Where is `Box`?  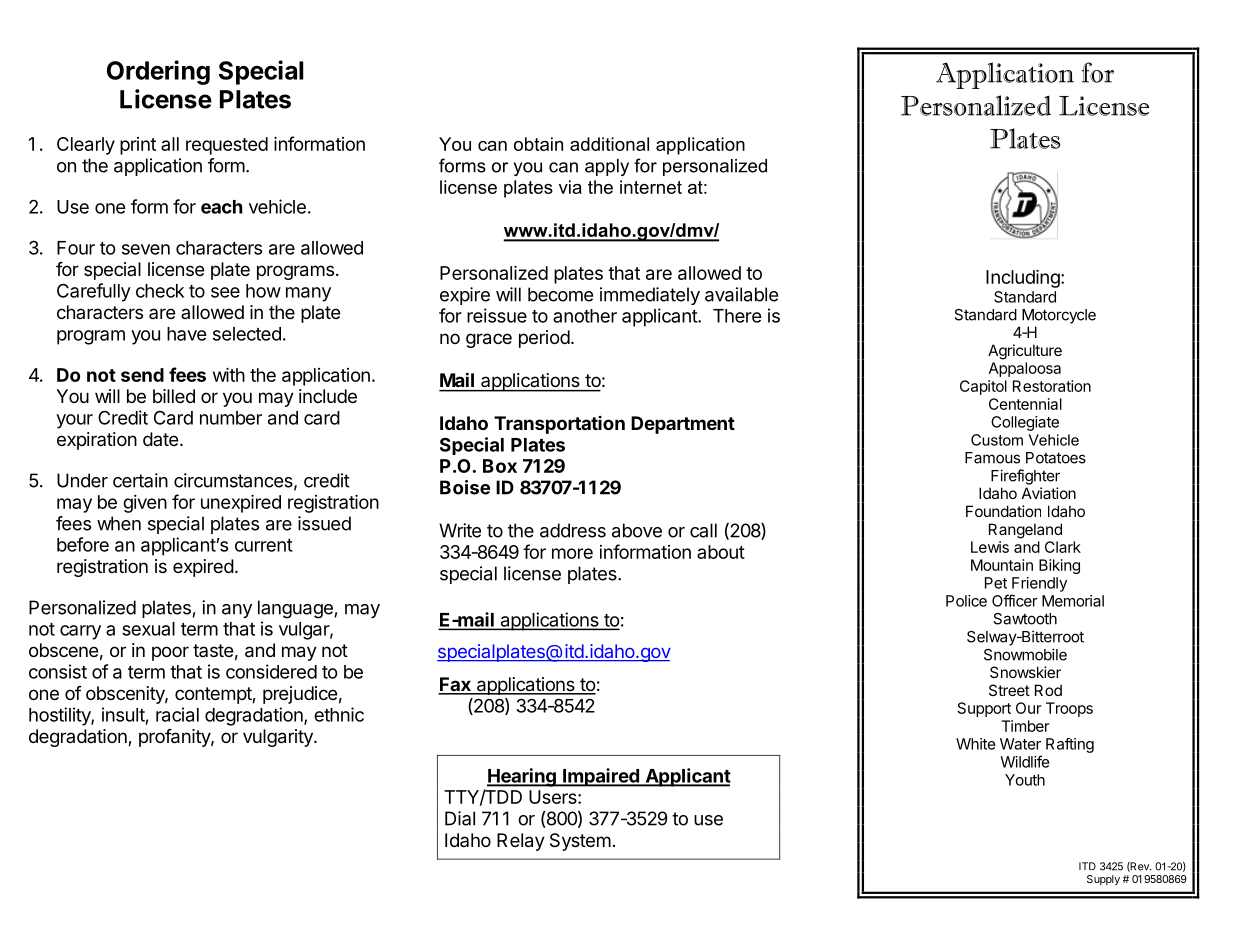 Box is located at coordinates (500, 466).
